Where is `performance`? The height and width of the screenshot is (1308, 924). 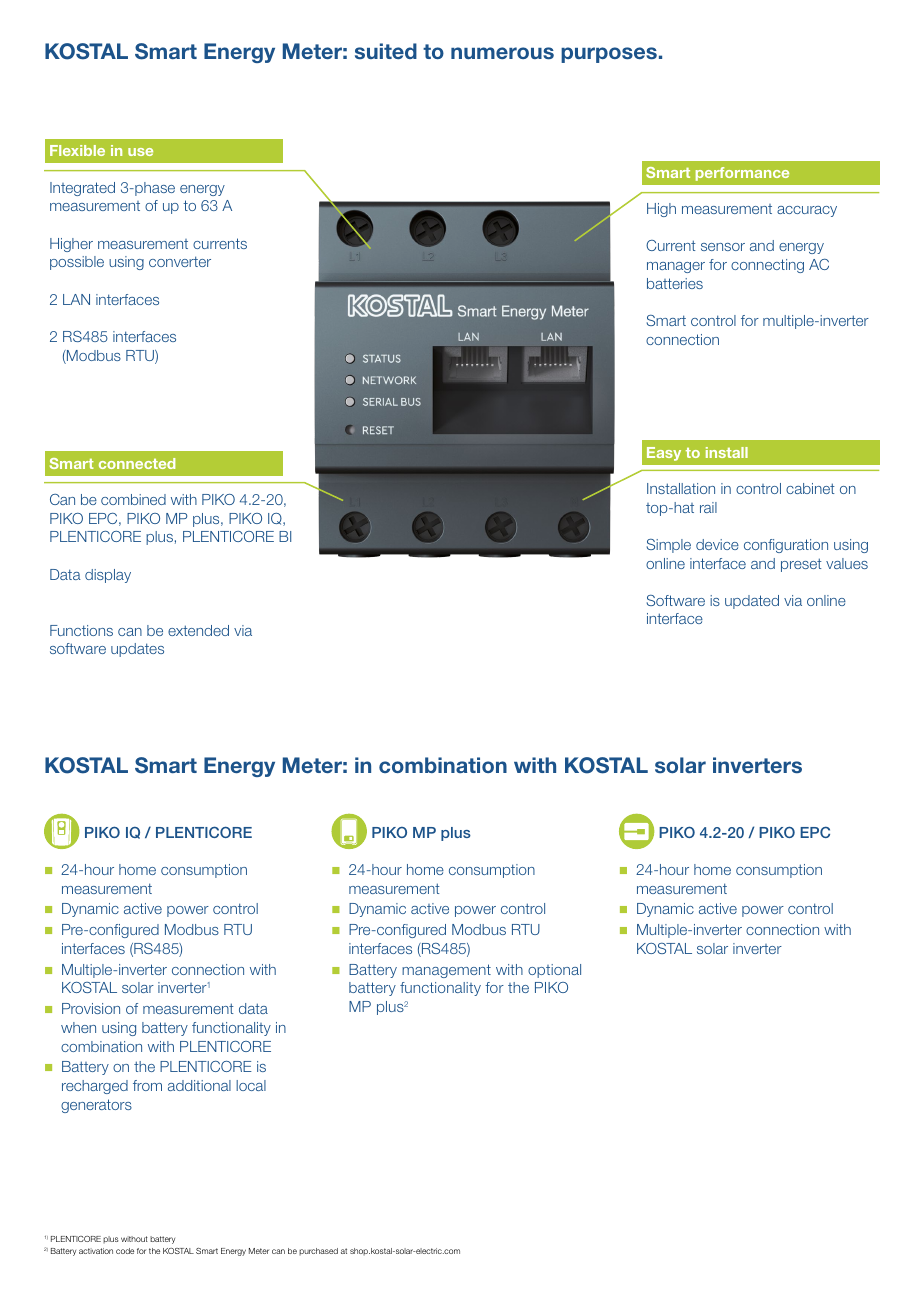 performance is located at coordinates (742, 174).
